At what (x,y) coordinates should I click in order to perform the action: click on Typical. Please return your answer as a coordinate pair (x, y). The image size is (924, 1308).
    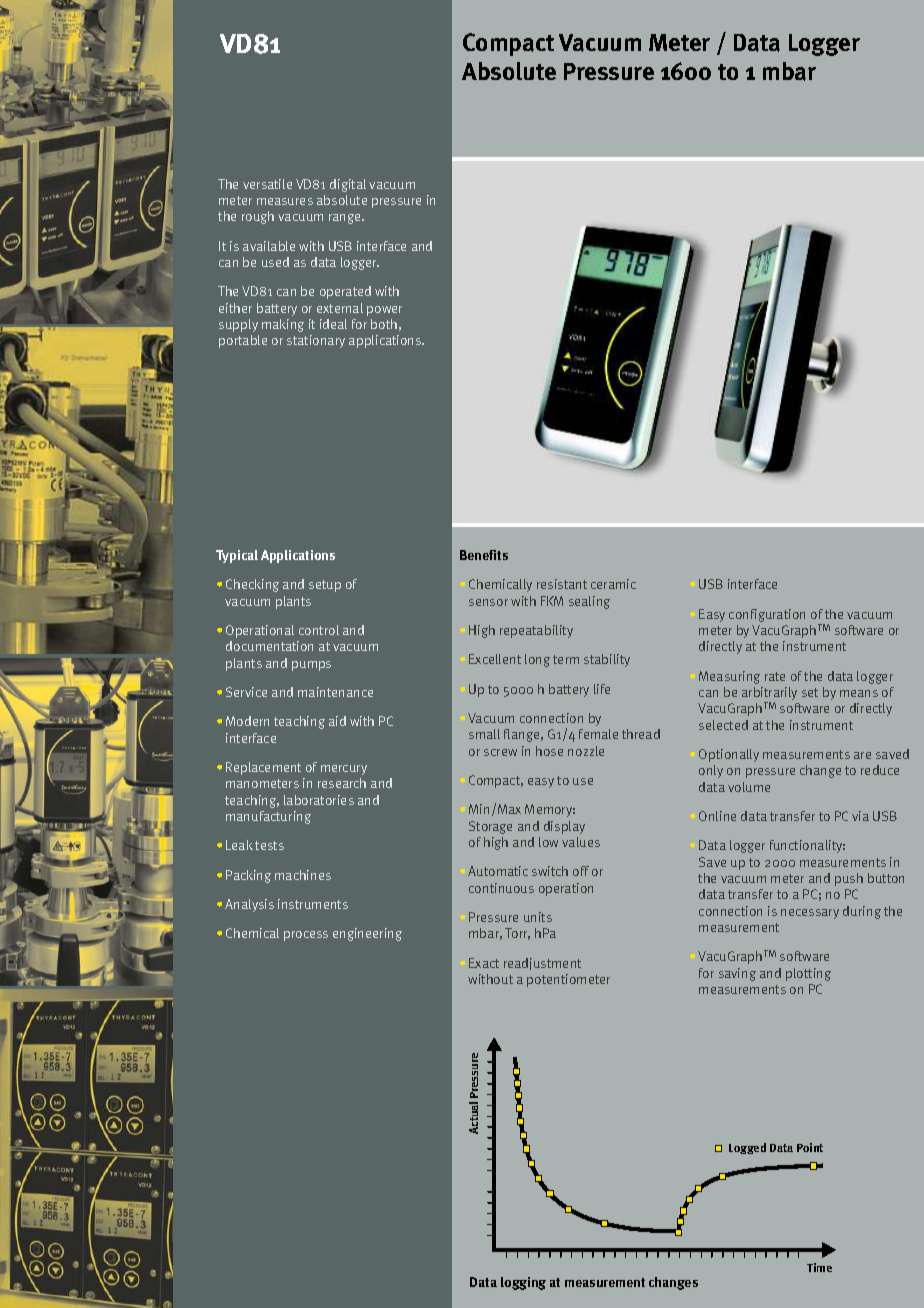
    Looking at the image, I should click on (237, 556).
